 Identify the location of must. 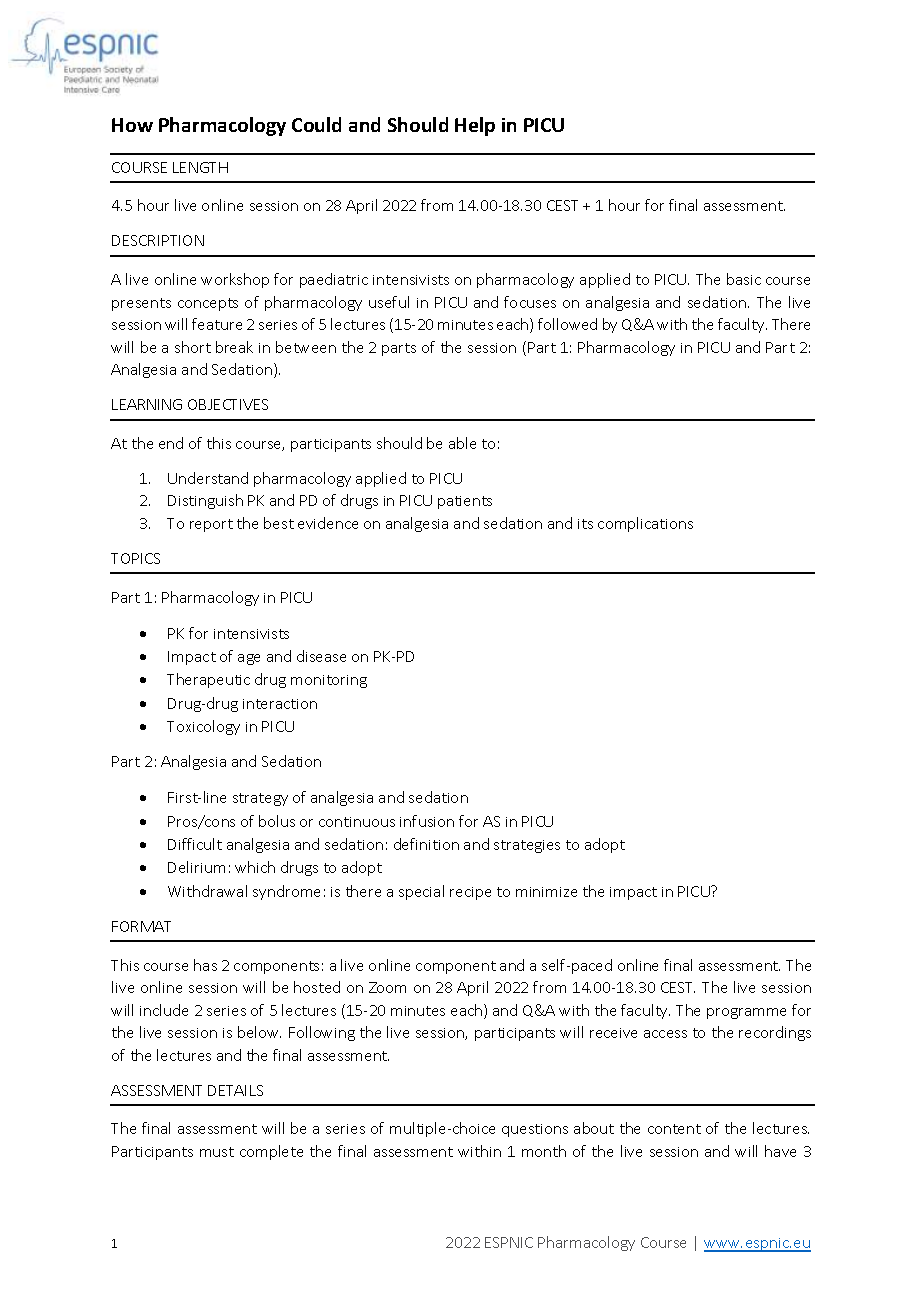
(217, 1152).
